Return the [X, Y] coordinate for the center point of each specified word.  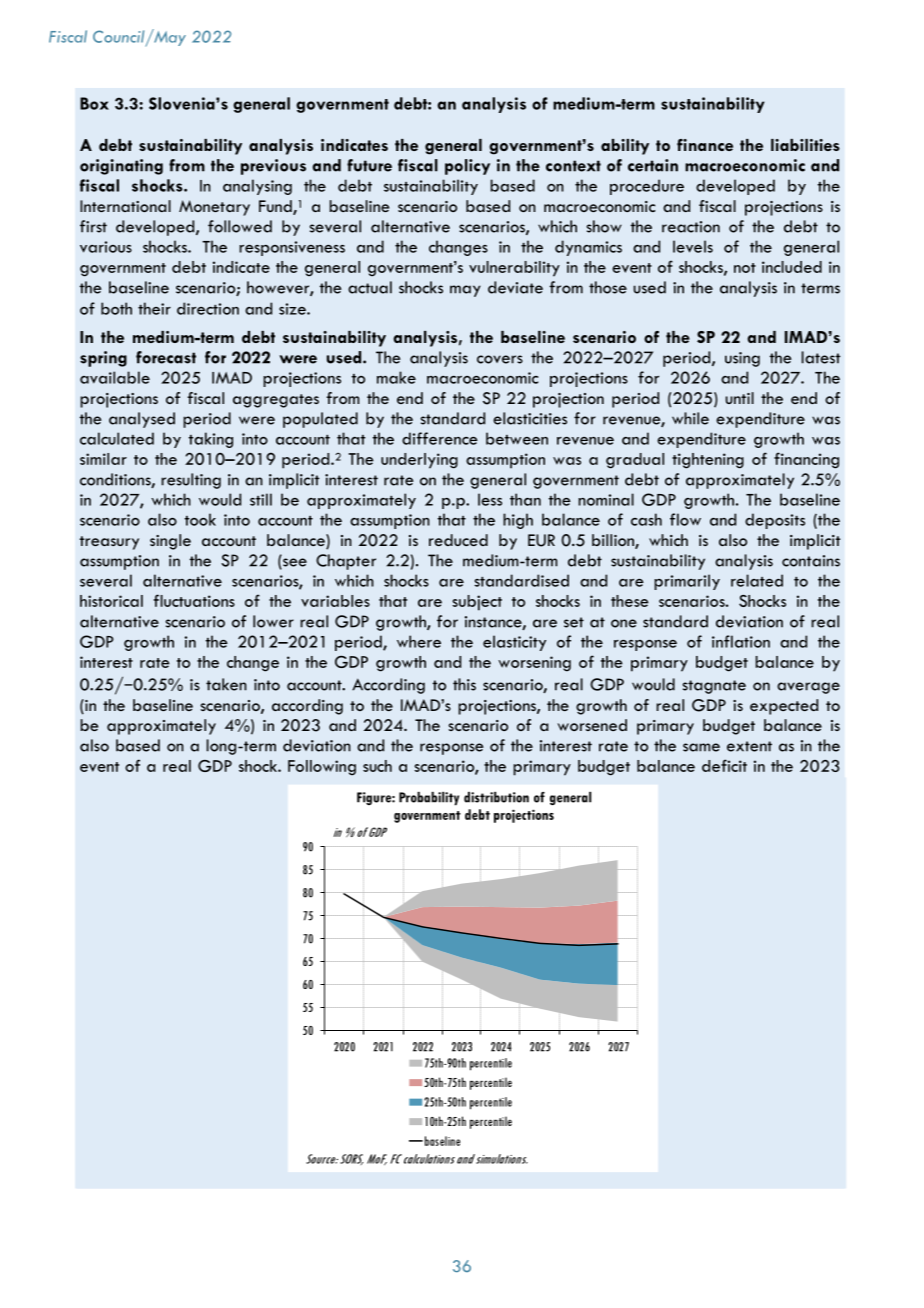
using [742, 359]
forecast [166, 357]
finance [705, 145]
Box [94, 103]
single [170, 542]
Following [322, 768]
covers [500, 359]
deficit [724, 765]
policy [467, 167]
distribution [496, 797]
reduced [458, 540]
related [757, 580]
